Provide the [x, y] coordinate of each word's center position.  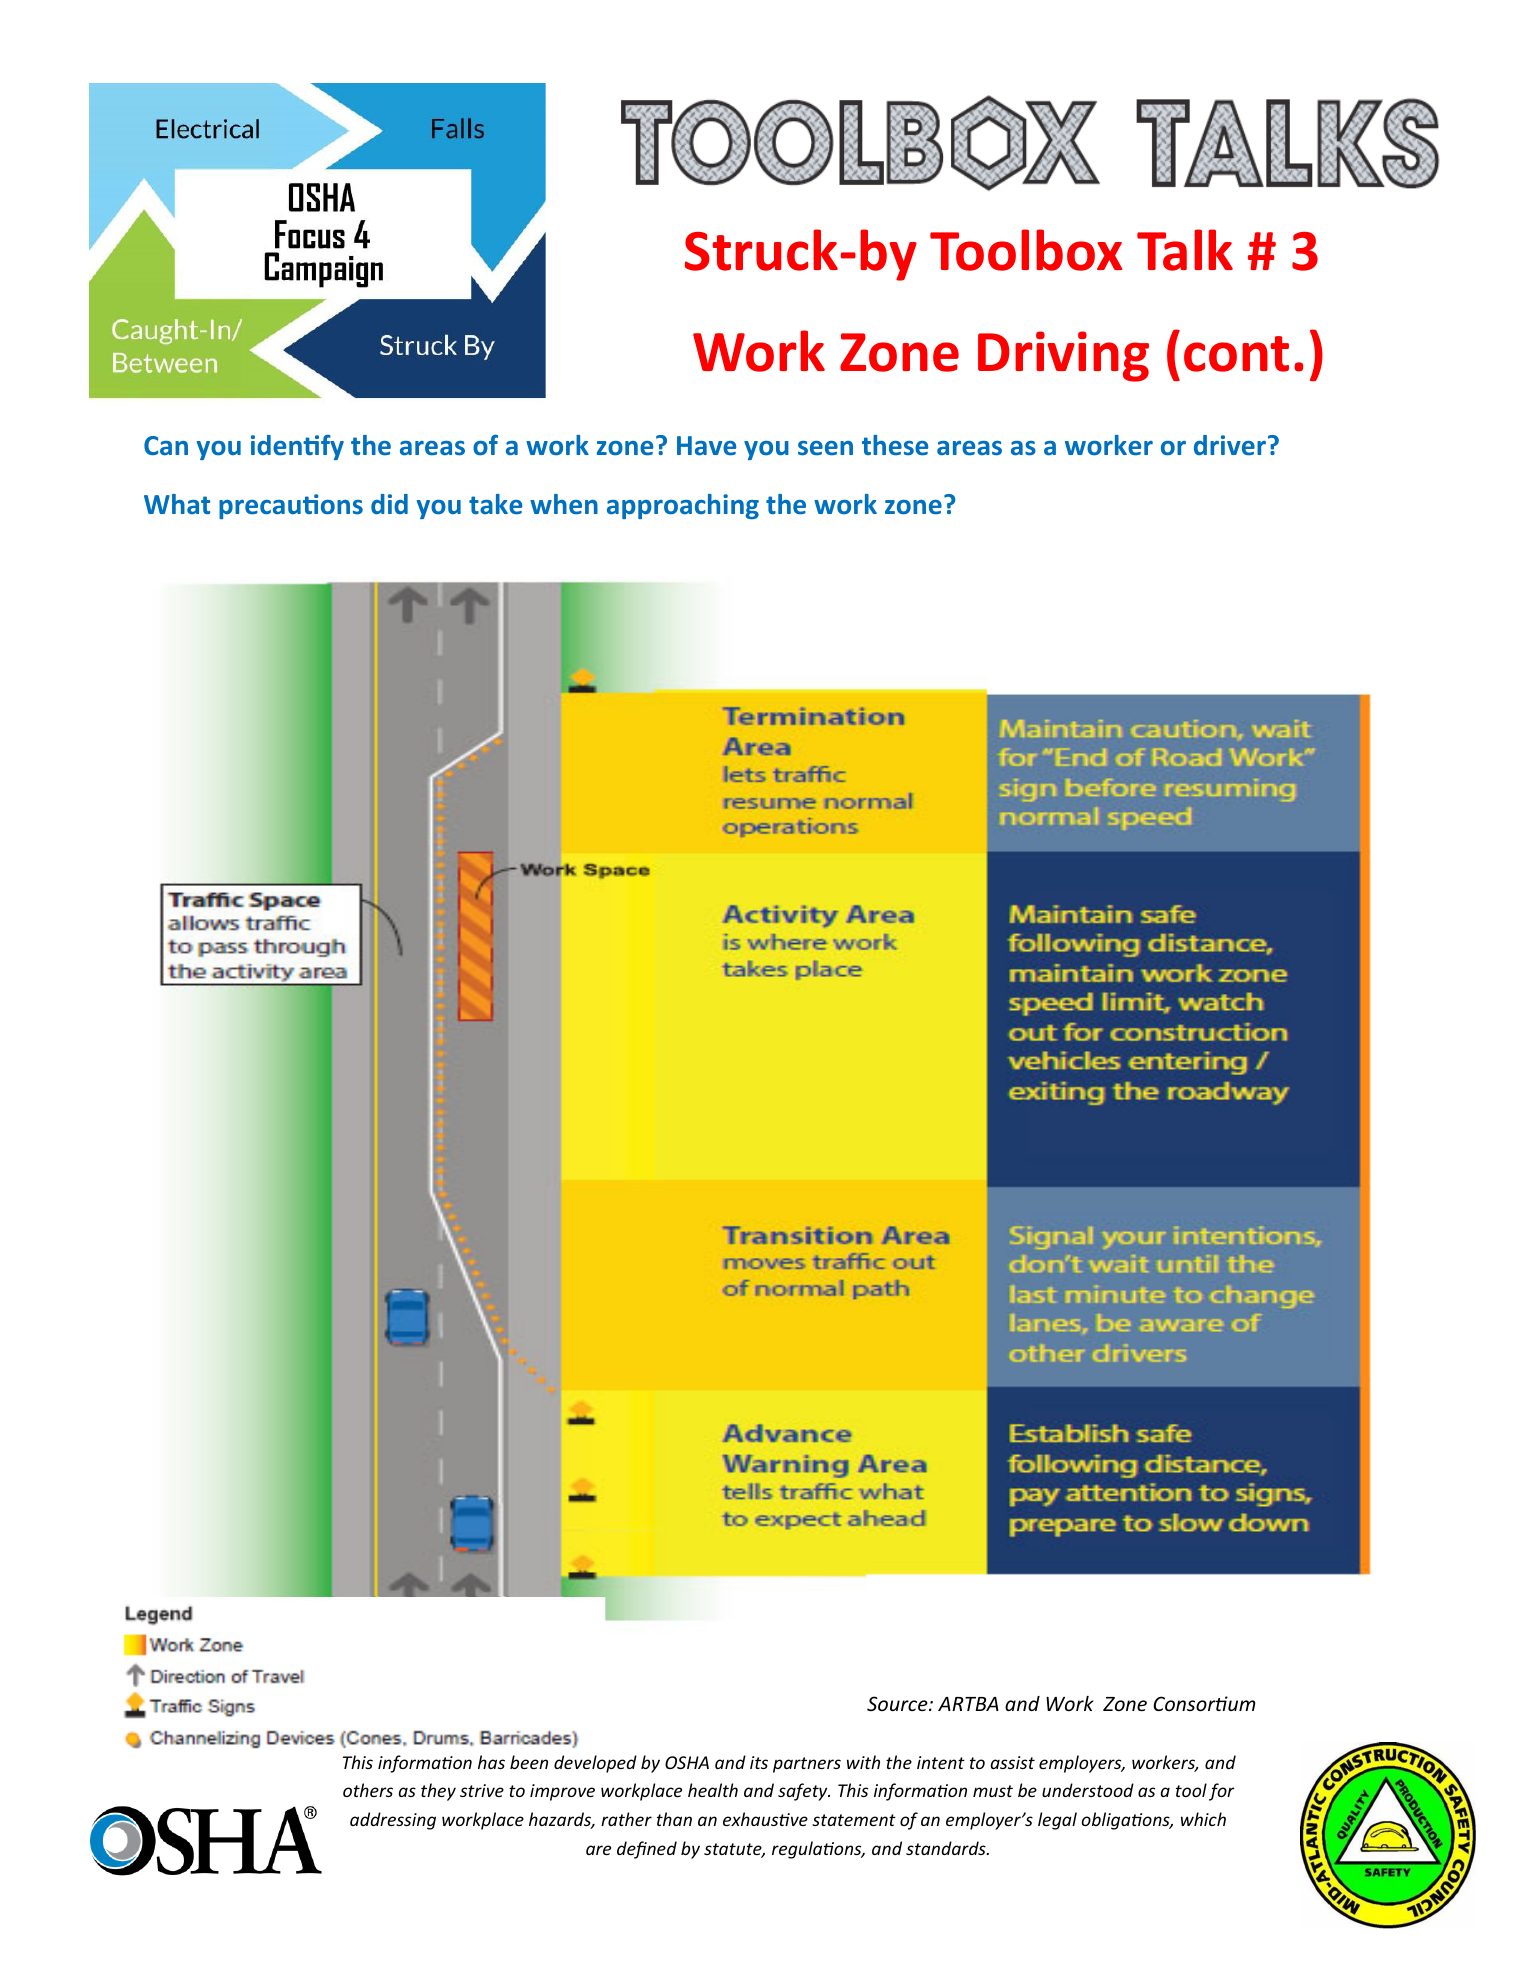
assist [1013, 1762]
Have [706, 446]
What [177, 504]
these [895, 445]
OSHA [687, 1762]
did [389, 504]
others [368, 1790]
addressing [393, 1821]
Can [166, 446]
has [491, 1762]
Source [898, 1703]
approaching [683, 506]
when [564, 504]
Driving [1063, 356]
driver [1230, 445]
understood [1088, 1790]
